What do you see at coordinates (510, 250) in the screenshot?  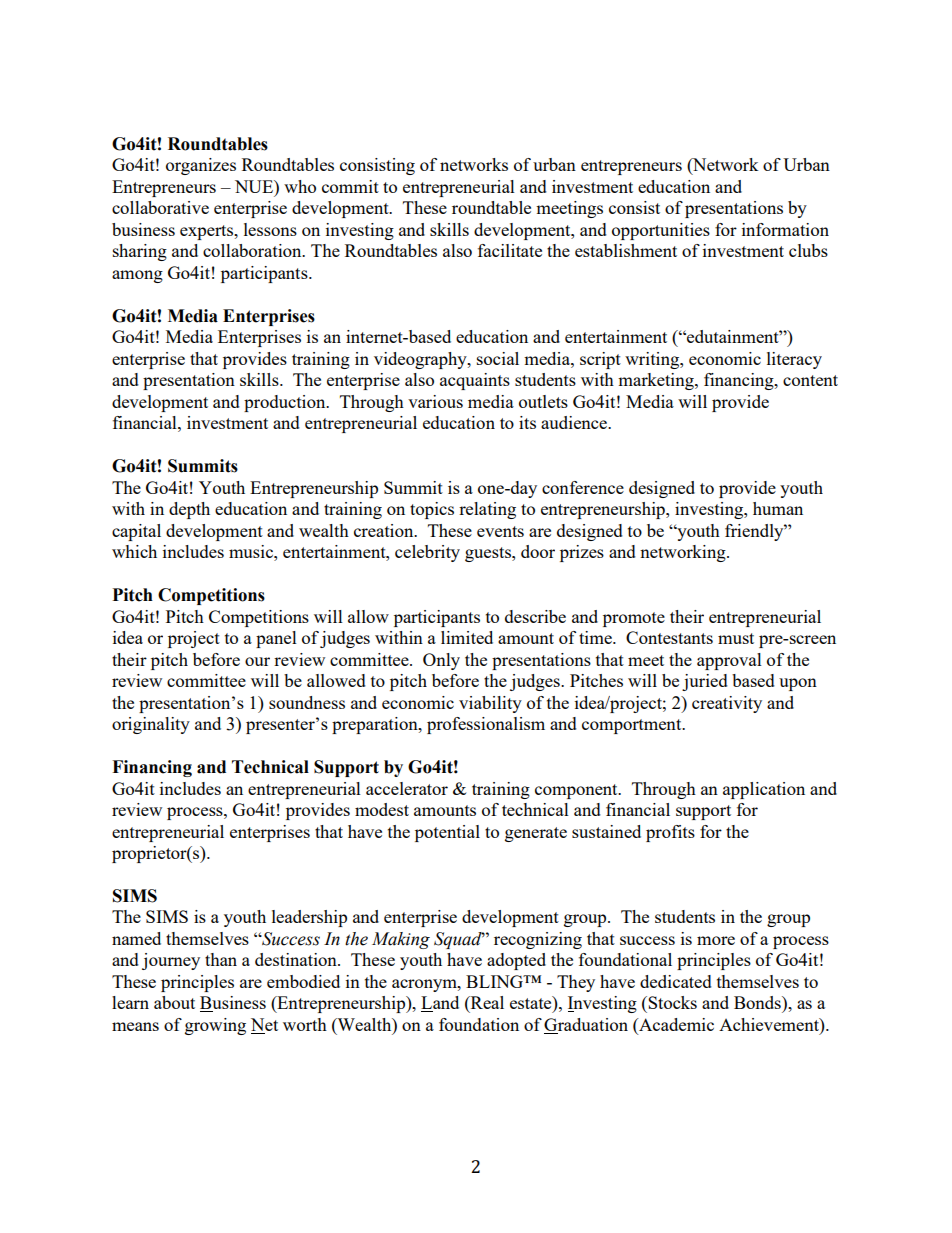 I see `facilitate` at bounding box center [510, 250].
